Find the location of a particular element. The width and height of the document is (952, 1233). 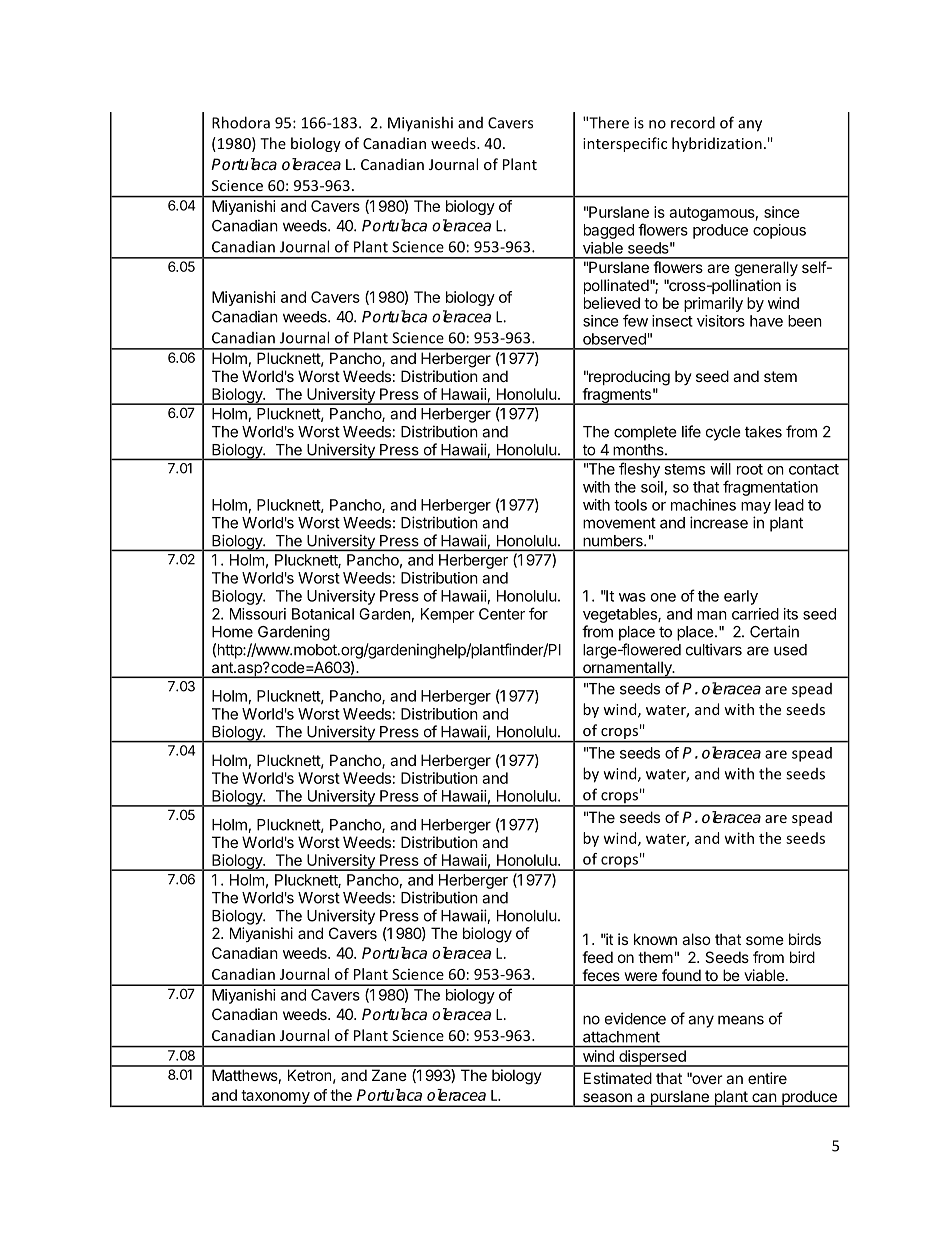

believed is located at coordinates (612, 303).
